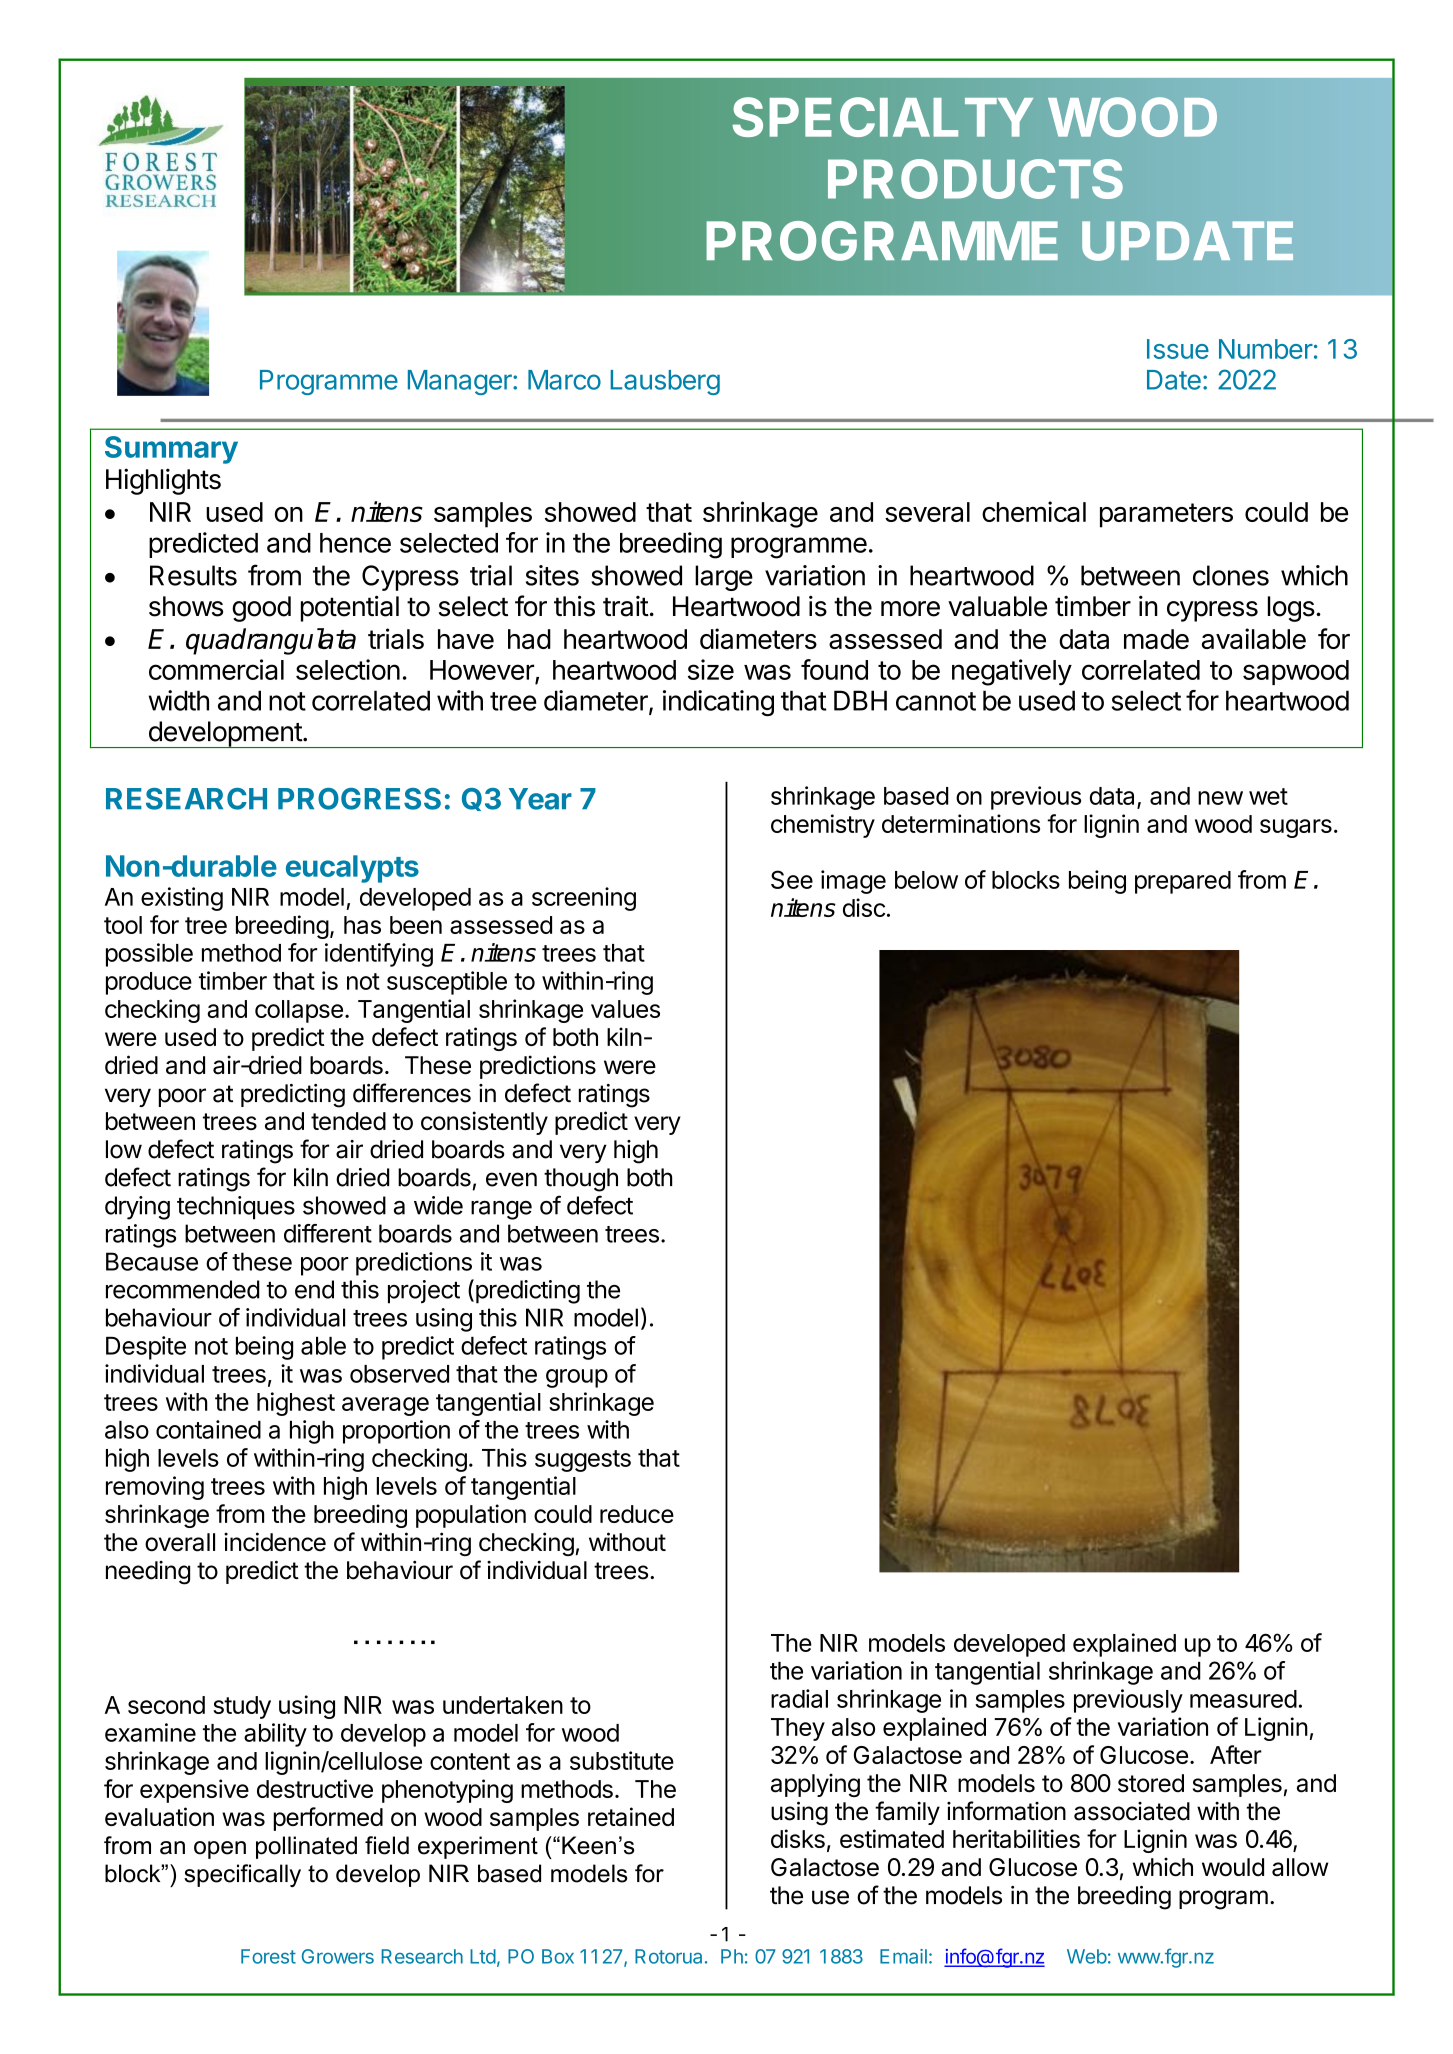 The image size is (1453, 2054). Describe the element at coordinates (883, 117) in the image. I see `SPECIALTY` at that location.
